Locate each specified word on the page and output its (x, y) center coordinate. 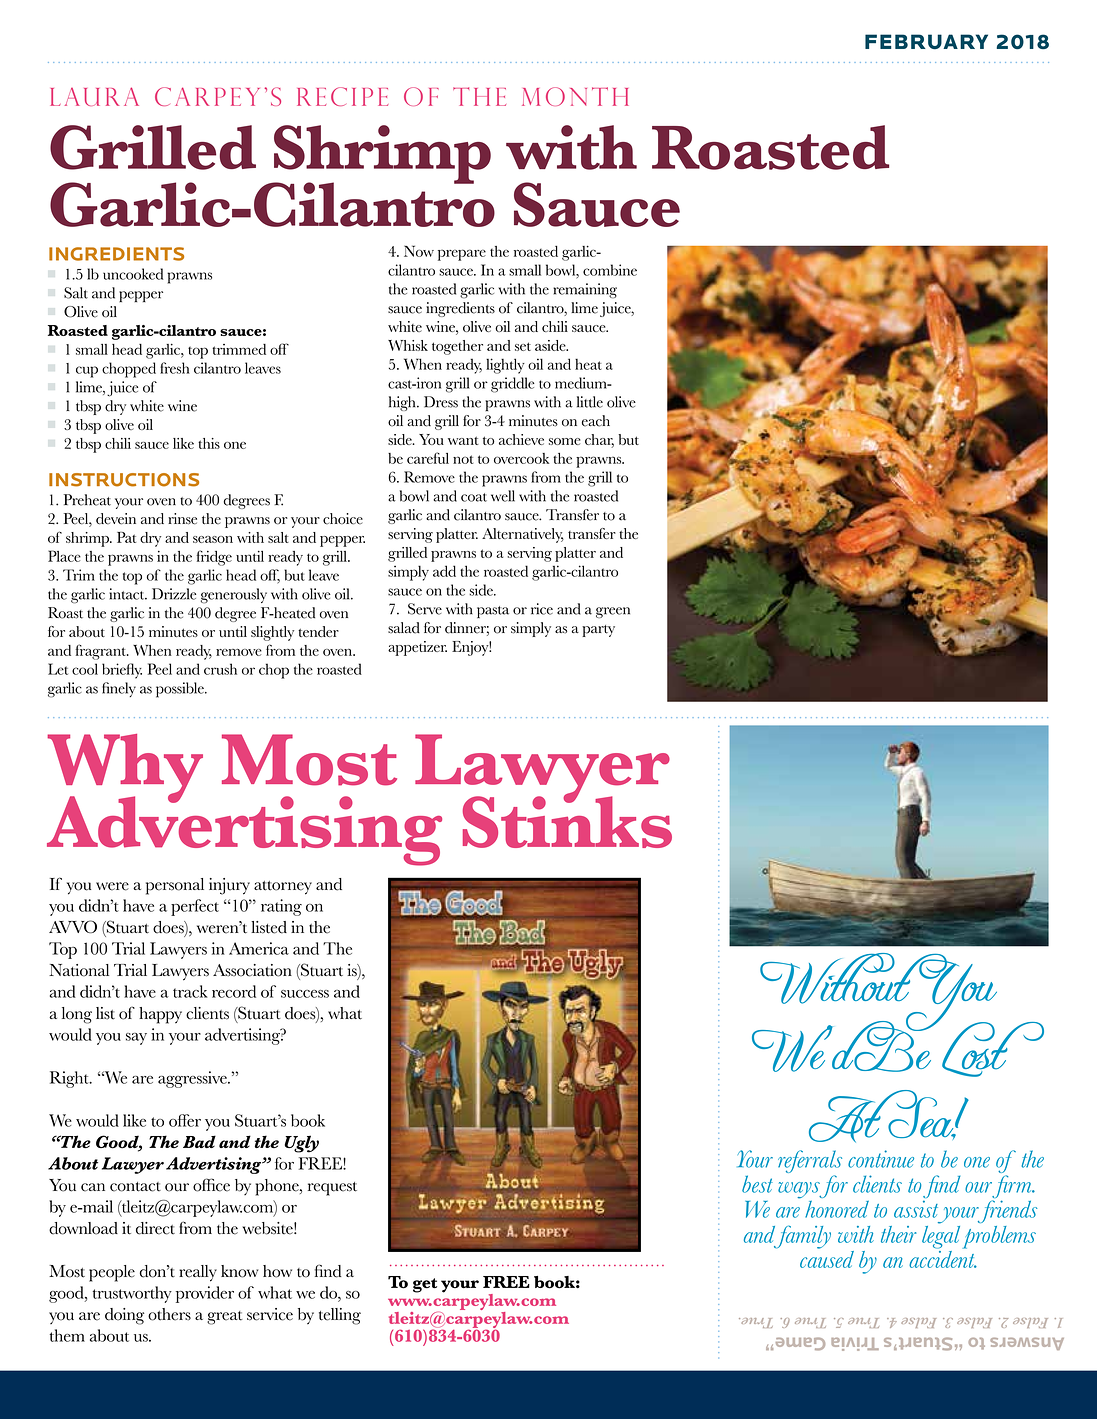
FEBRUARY (926, 41)
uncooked (133, 274)
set (523, 346)
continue (881, 1159)
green (613, 612)
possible (181, 690)
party (598, 631)
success (305, 994)
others (169, 1314)
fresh (175, 368)
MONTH (575, 96)
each (596, 421)
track (190, 991)
